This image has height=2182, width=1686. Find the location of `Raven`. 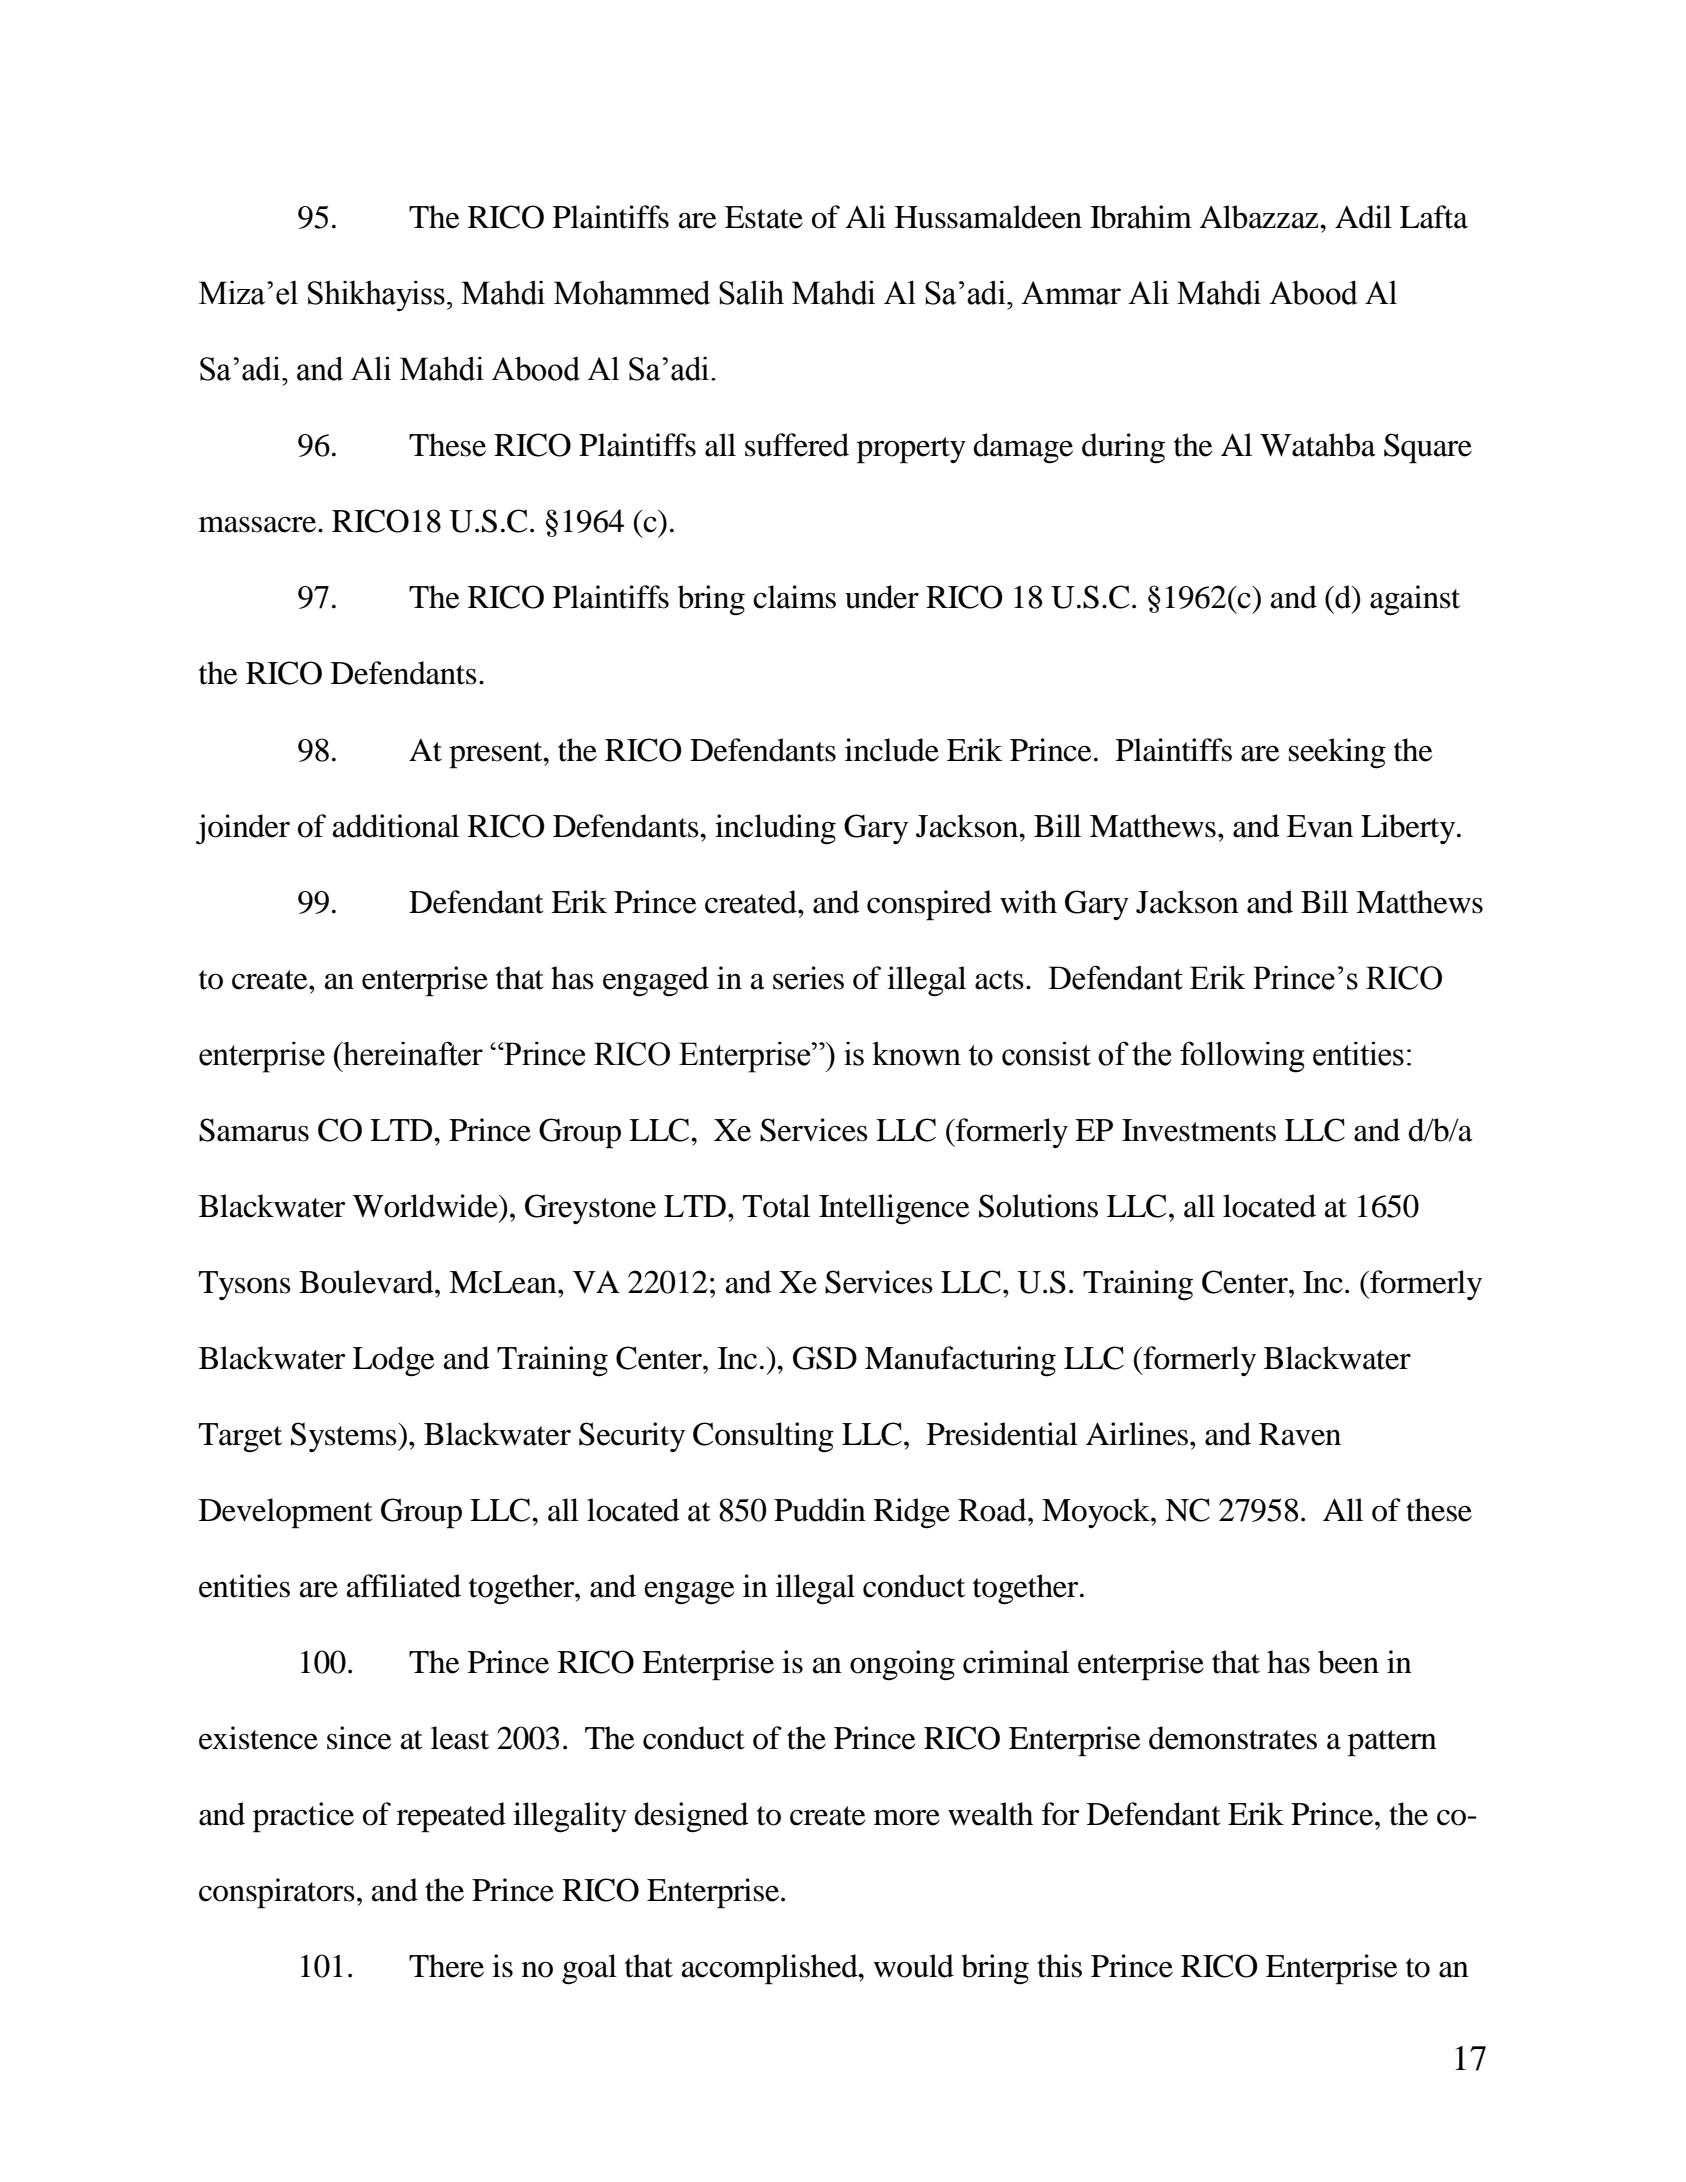

Raven is located at coordinates (1300, 1434).
